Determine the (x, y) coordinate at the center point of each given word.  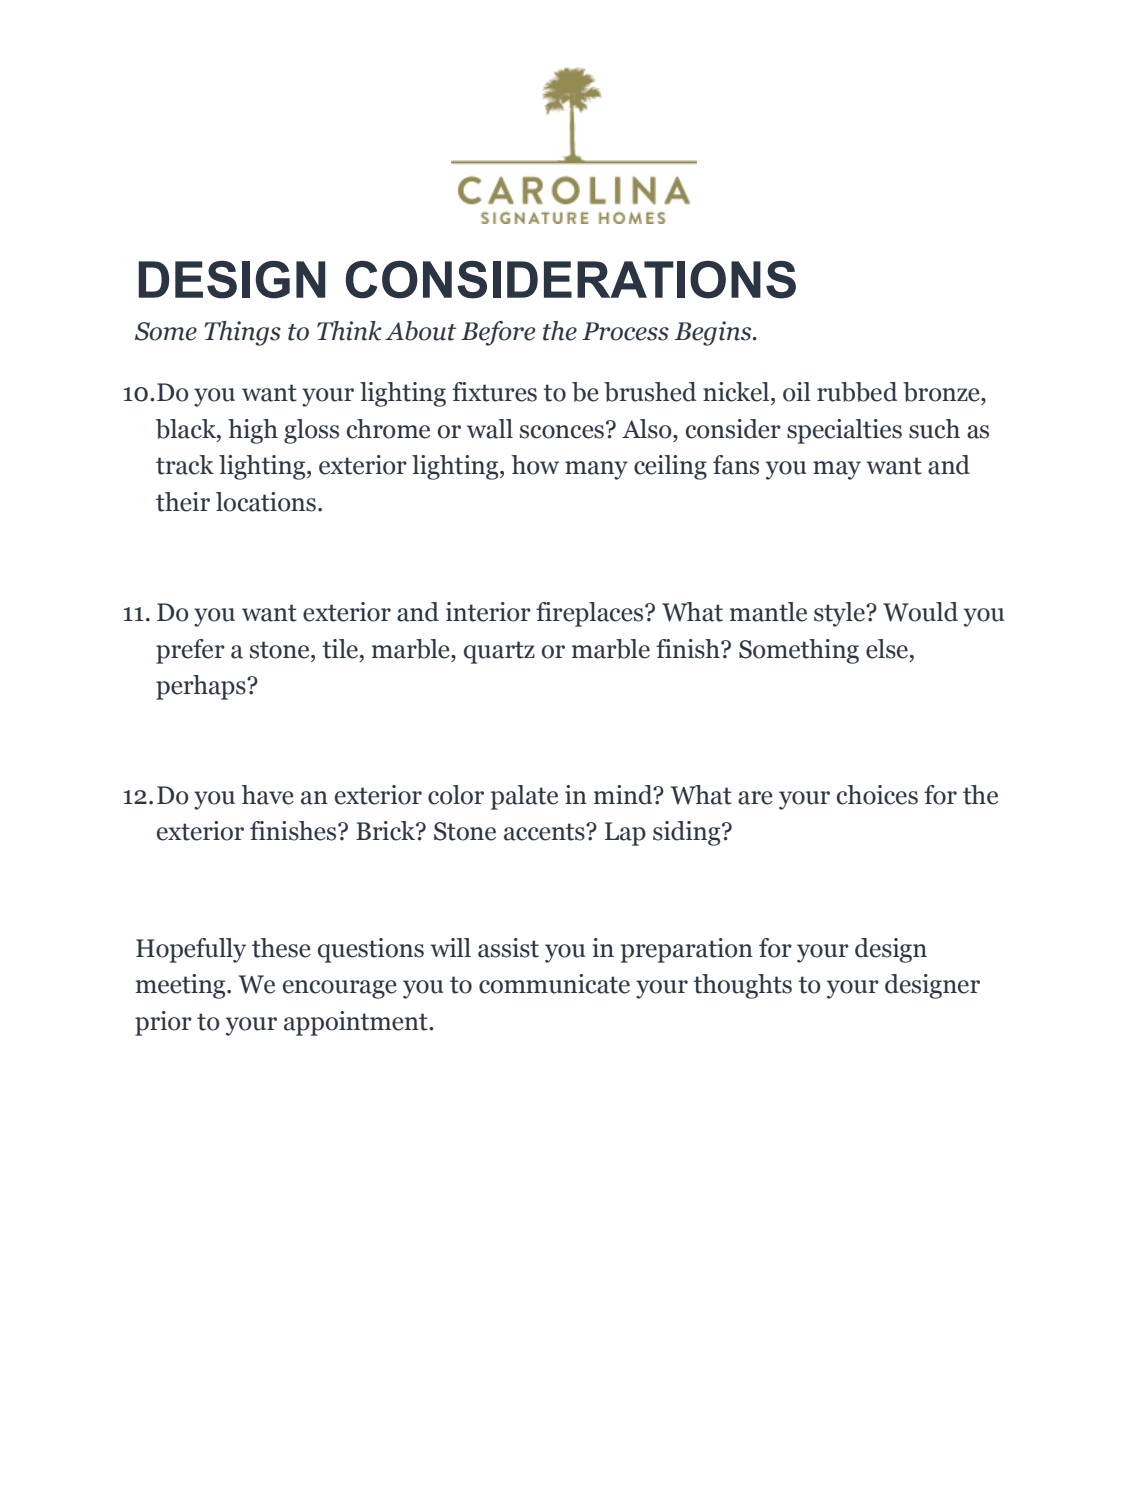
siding (688, 833)
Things (242, 333)
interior (488, 612)
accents (545, 832)
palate (524, 797)
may (837, 470)
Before (498, 333)
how (535, 465)
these (281, 948)
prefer (190, 651)
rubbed (857, 392)
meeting (182, 986)
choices (877, 795)
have (268, 795)
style (840, 614)
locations (266, 502)
